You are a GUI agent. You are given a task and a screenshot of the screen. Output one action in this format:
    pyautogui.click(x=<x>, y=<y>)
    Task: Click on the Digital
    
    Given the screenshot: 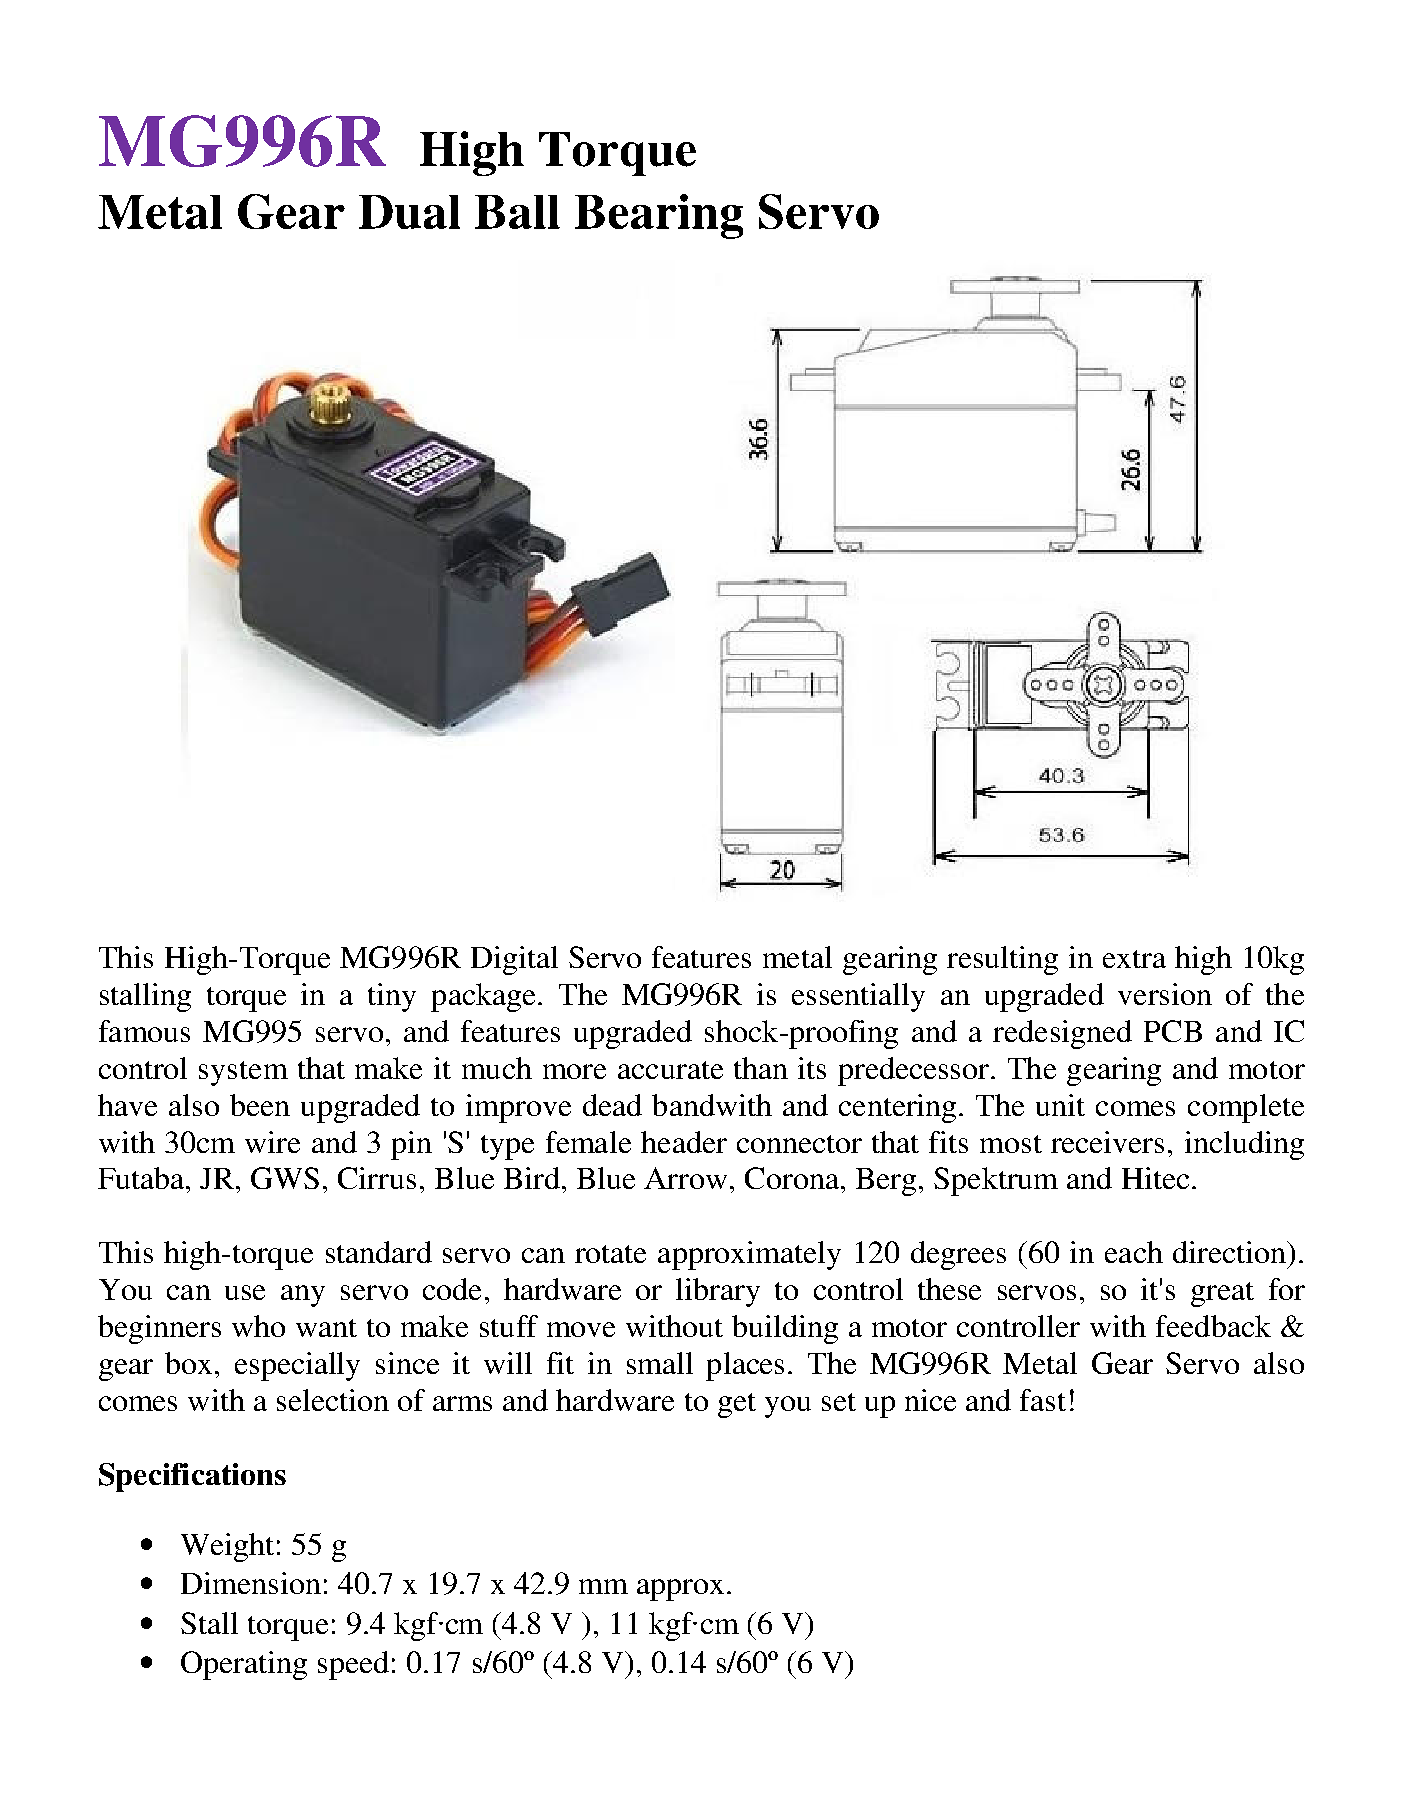 What is the action you would take?
    pyautogui.click(x=514, y=960)
